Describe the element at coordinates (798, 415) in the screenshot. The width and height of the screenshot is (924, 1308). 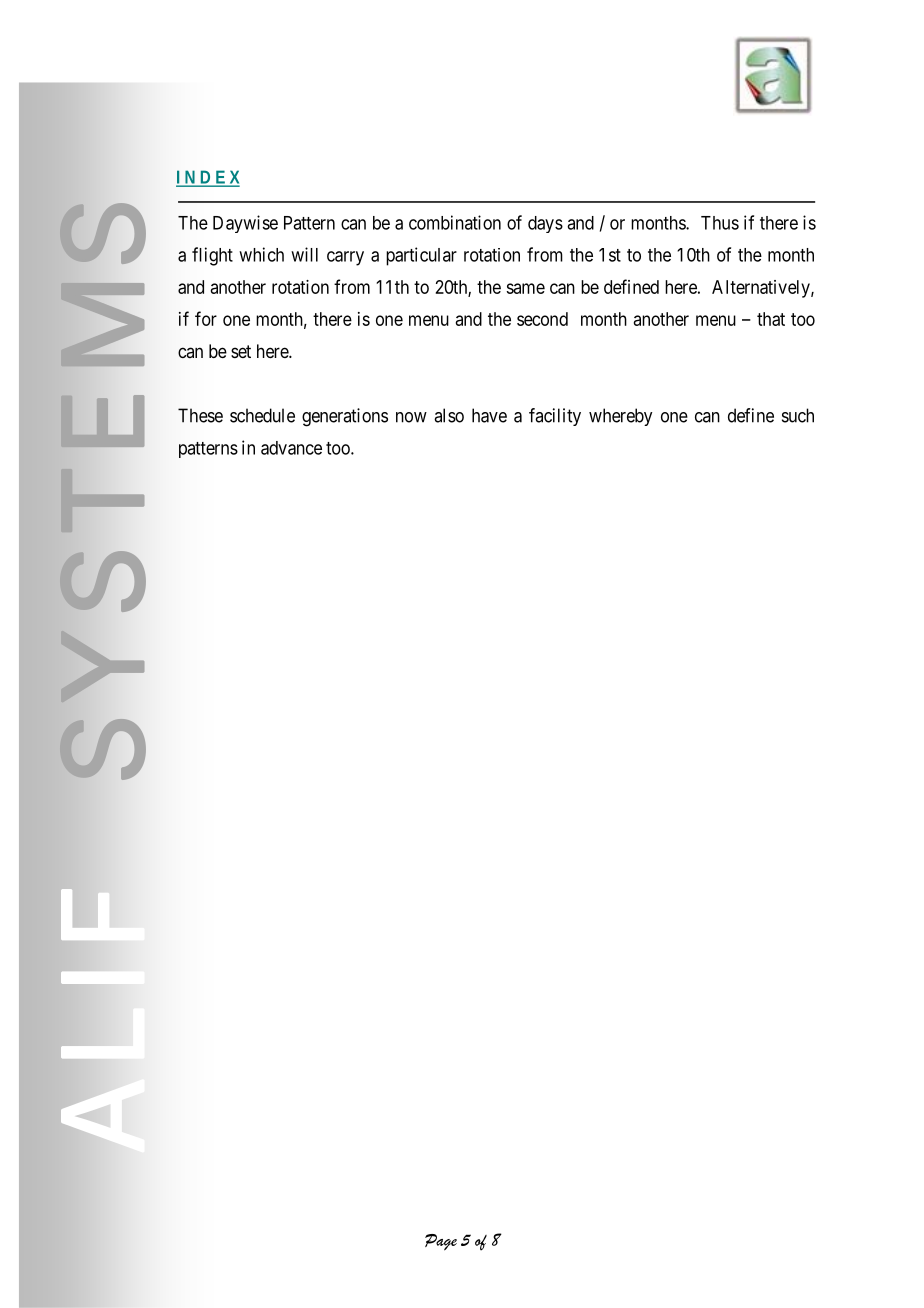
I see `such` at that location.
